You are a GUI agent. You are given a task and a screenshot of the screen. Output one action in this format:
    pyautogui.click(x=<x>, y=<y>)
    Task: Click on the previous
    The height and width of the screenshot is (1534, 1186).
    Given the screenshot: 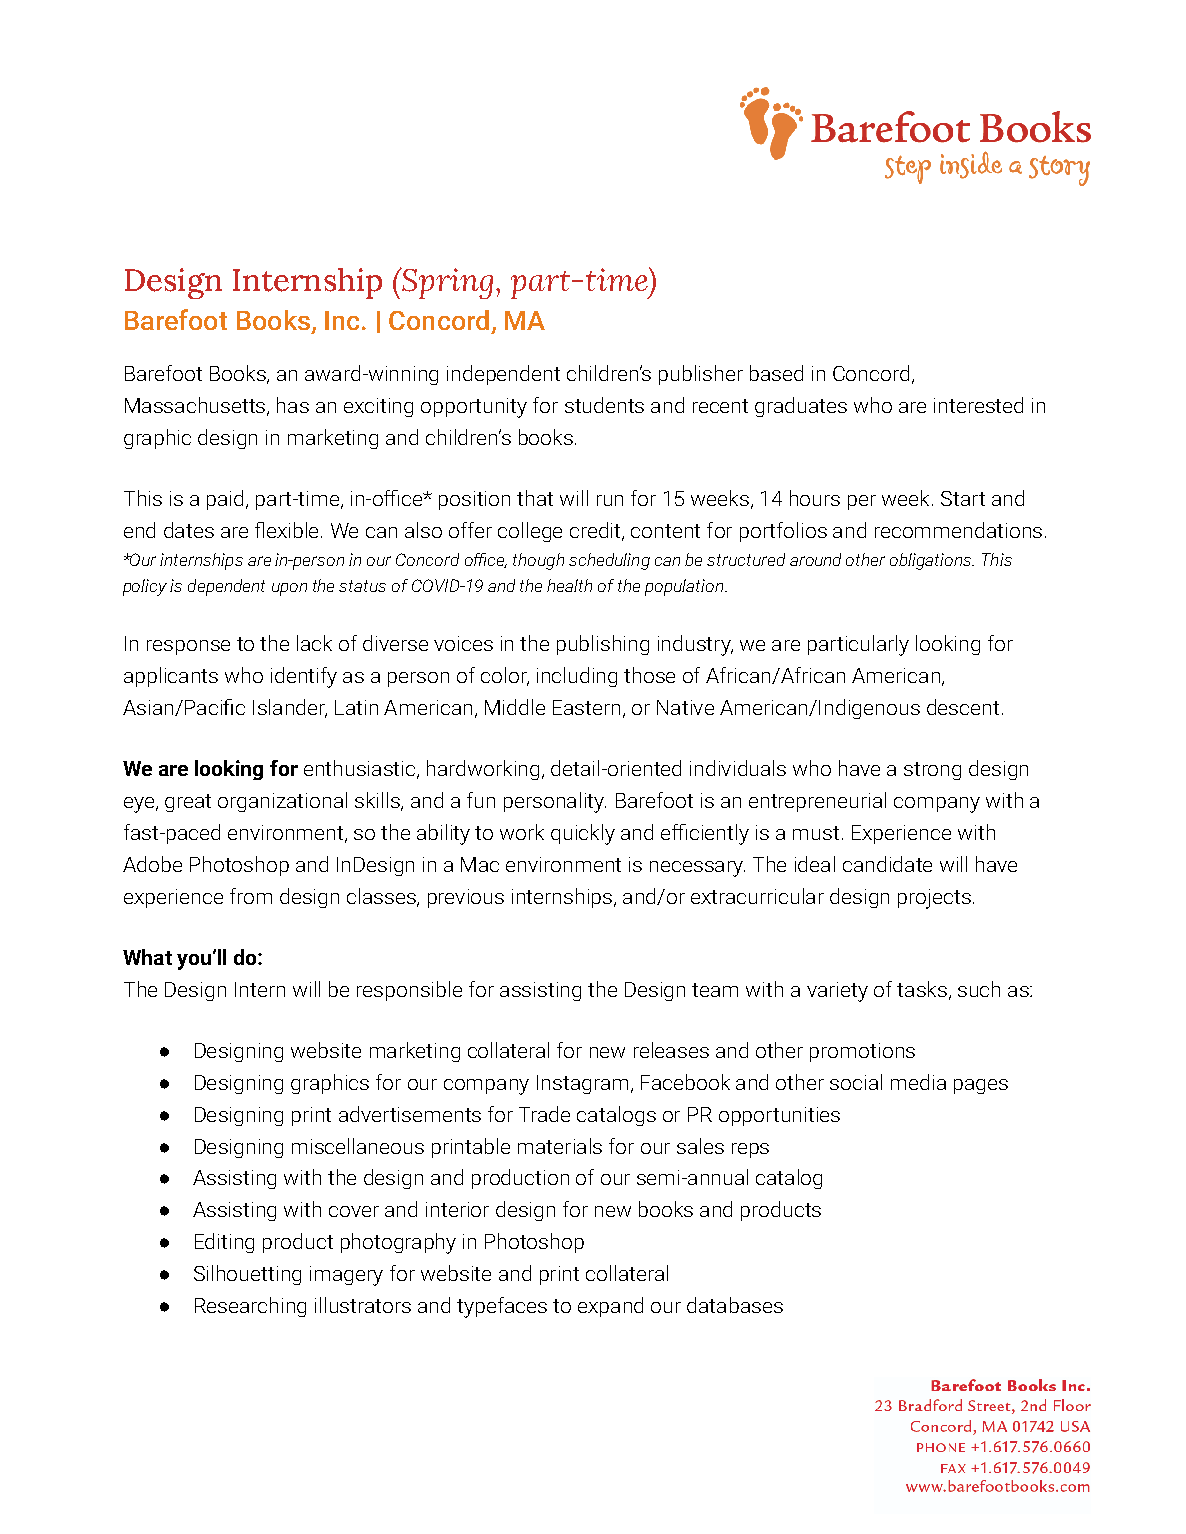 What is the action you would take?
    pyautogui.click(x=466, y=898)
